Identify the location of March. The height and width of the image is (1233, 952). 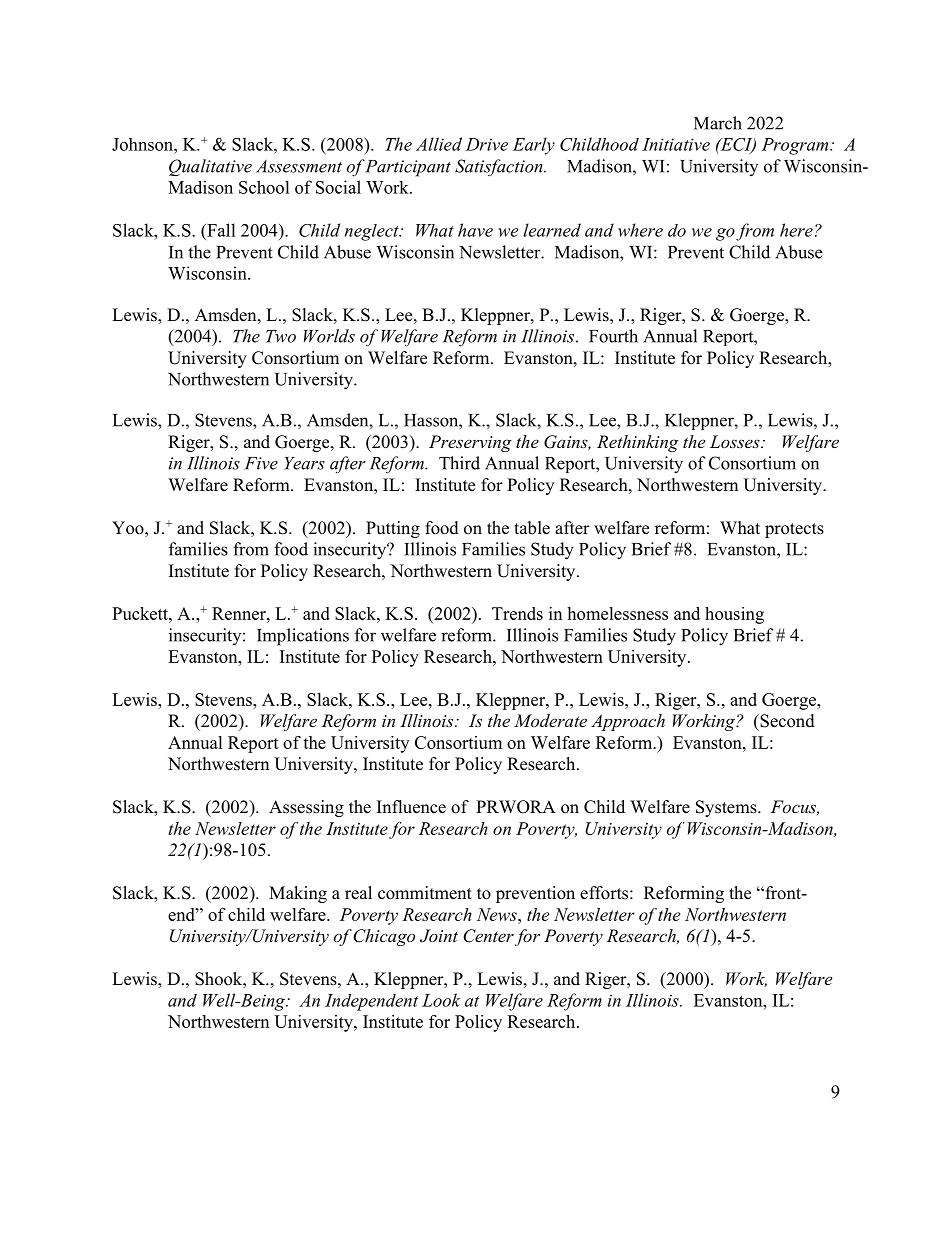
(718, 123).
